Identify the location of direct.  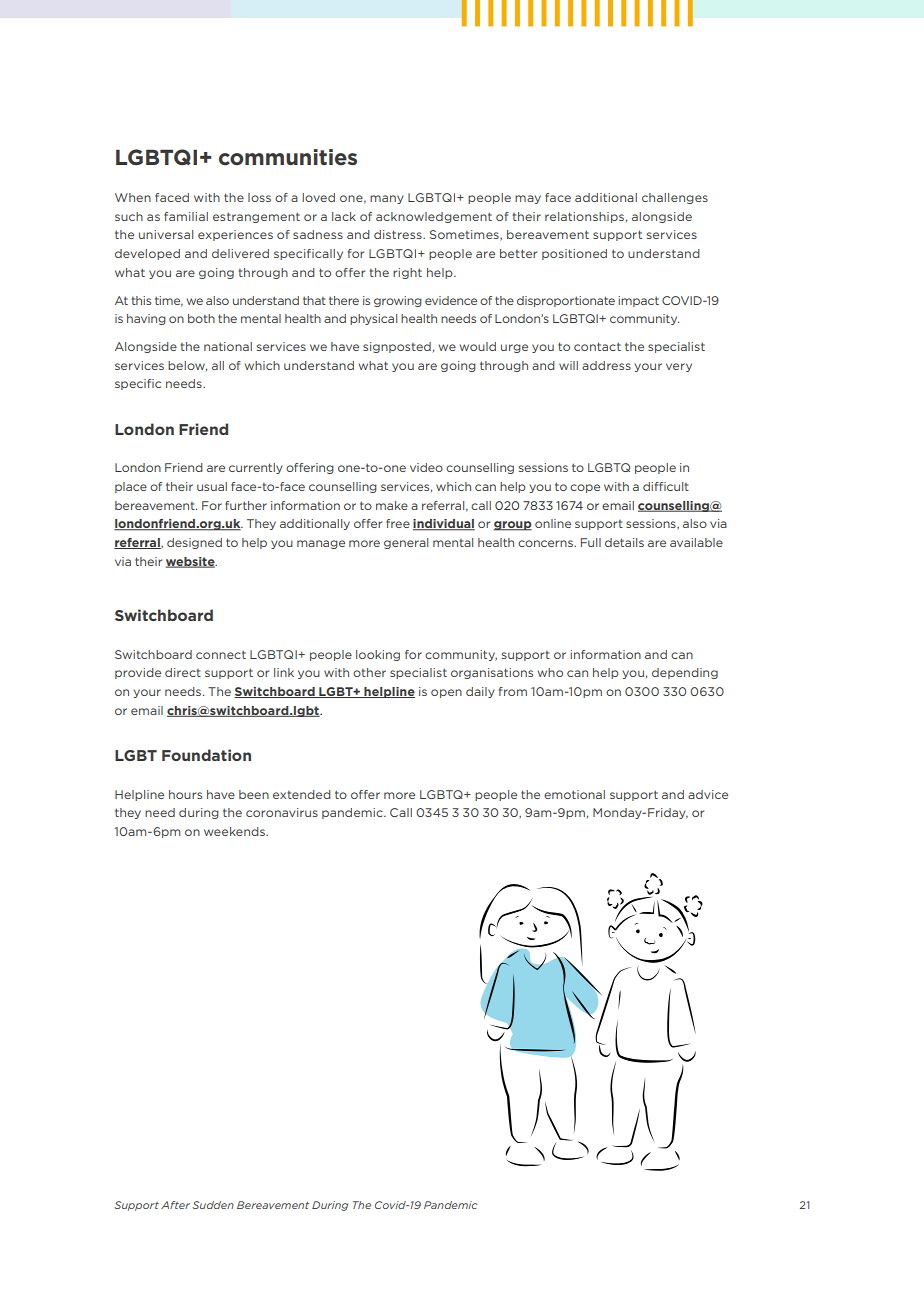
(183, 672).
